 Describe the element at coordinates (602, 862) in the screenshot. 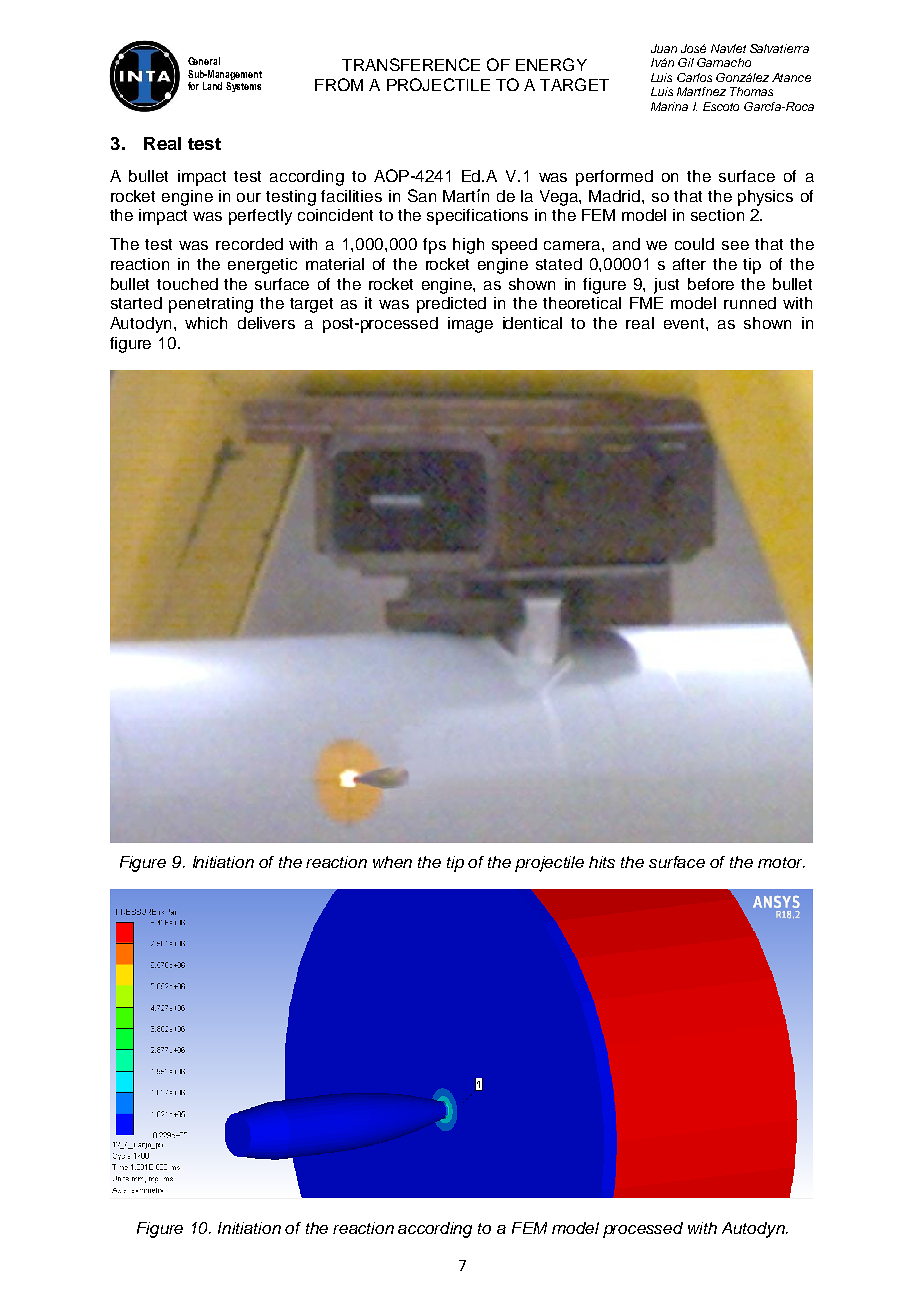

I see `hits` at that location.
